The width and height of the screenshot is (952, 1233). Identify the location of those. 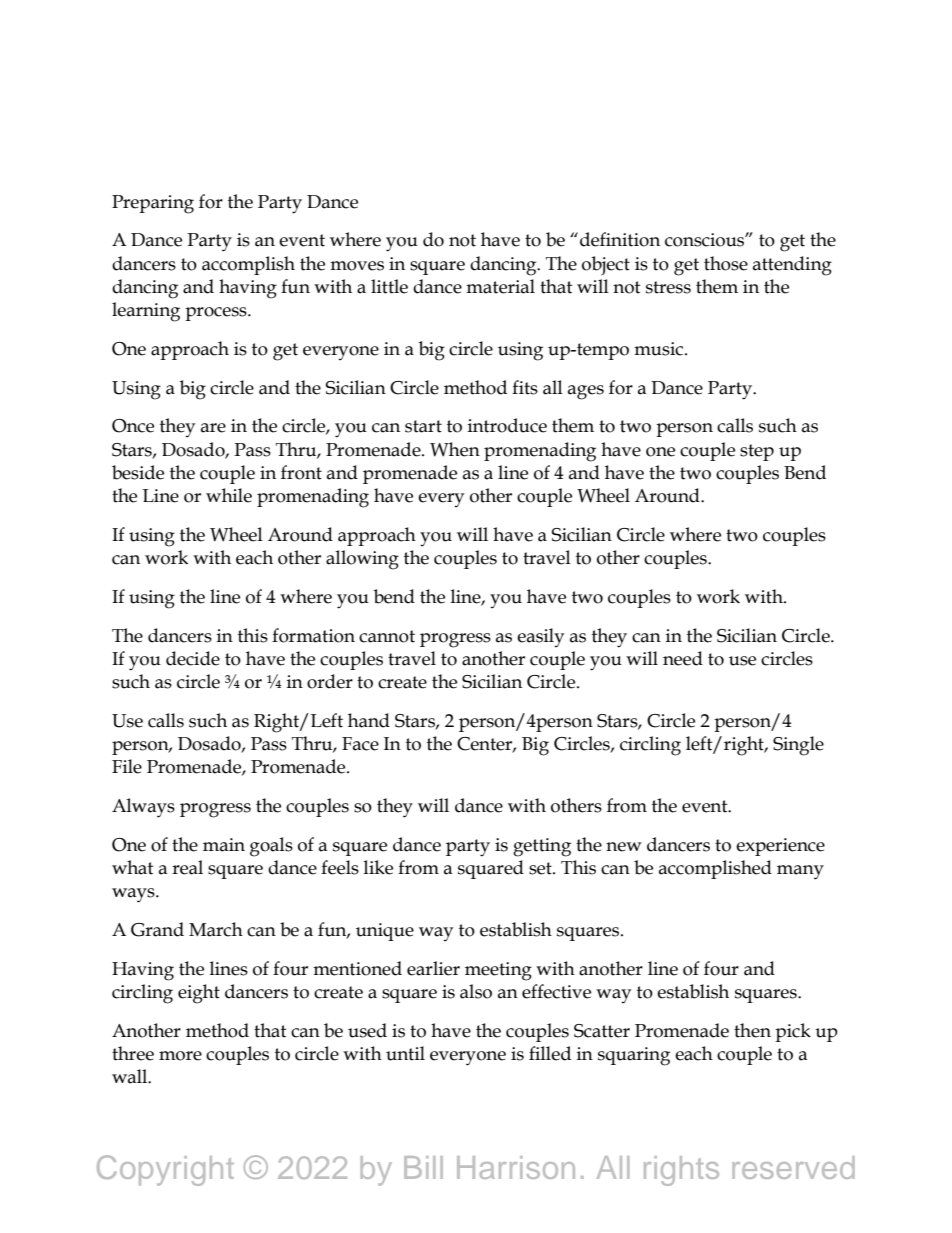
(726, 263).
